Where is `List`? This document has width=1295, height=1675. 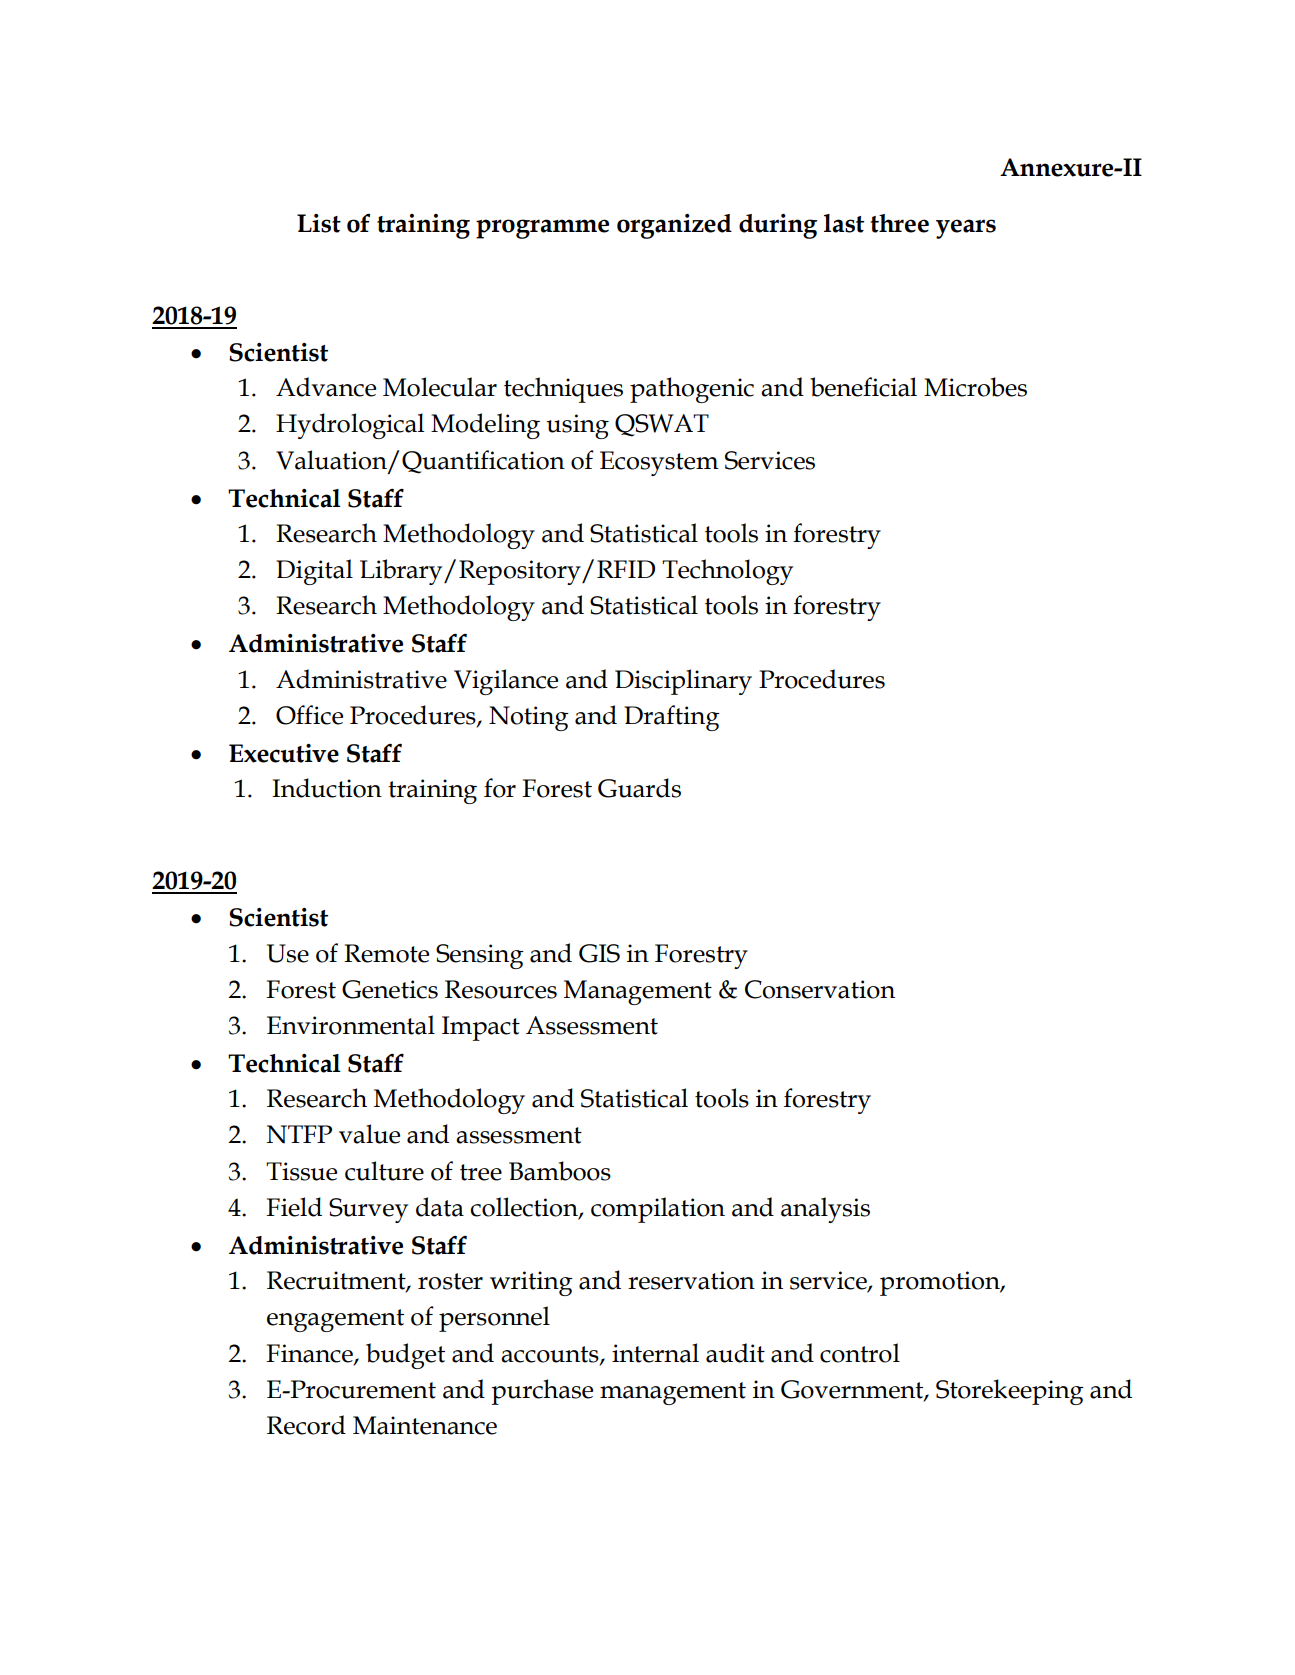 List is located at coordinates (319, 223).
